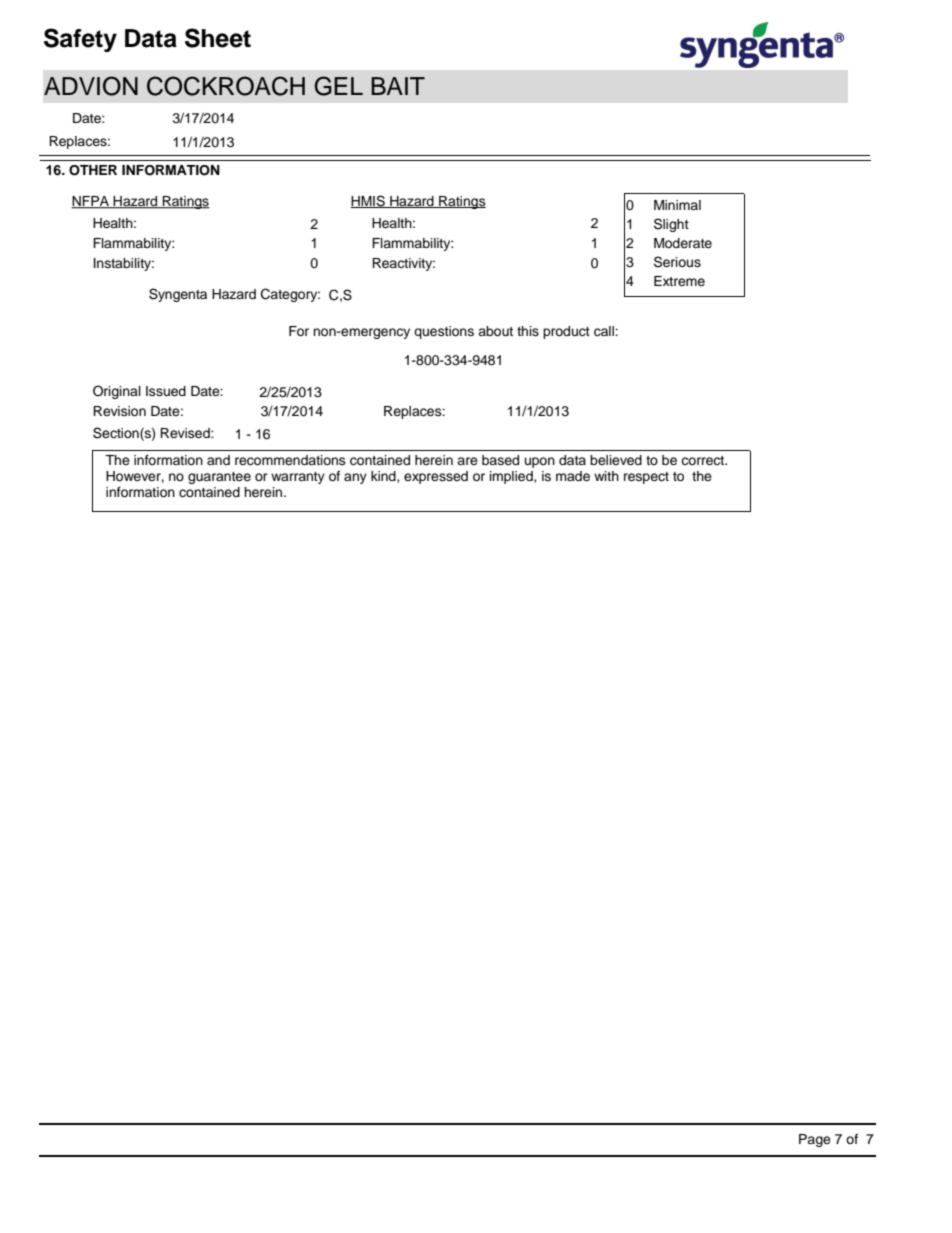 The width and height of the screenshot is (952, 1233). Describe the element at coordinates (677, 205) in the screenshot. I see `Minimal` at that location.
